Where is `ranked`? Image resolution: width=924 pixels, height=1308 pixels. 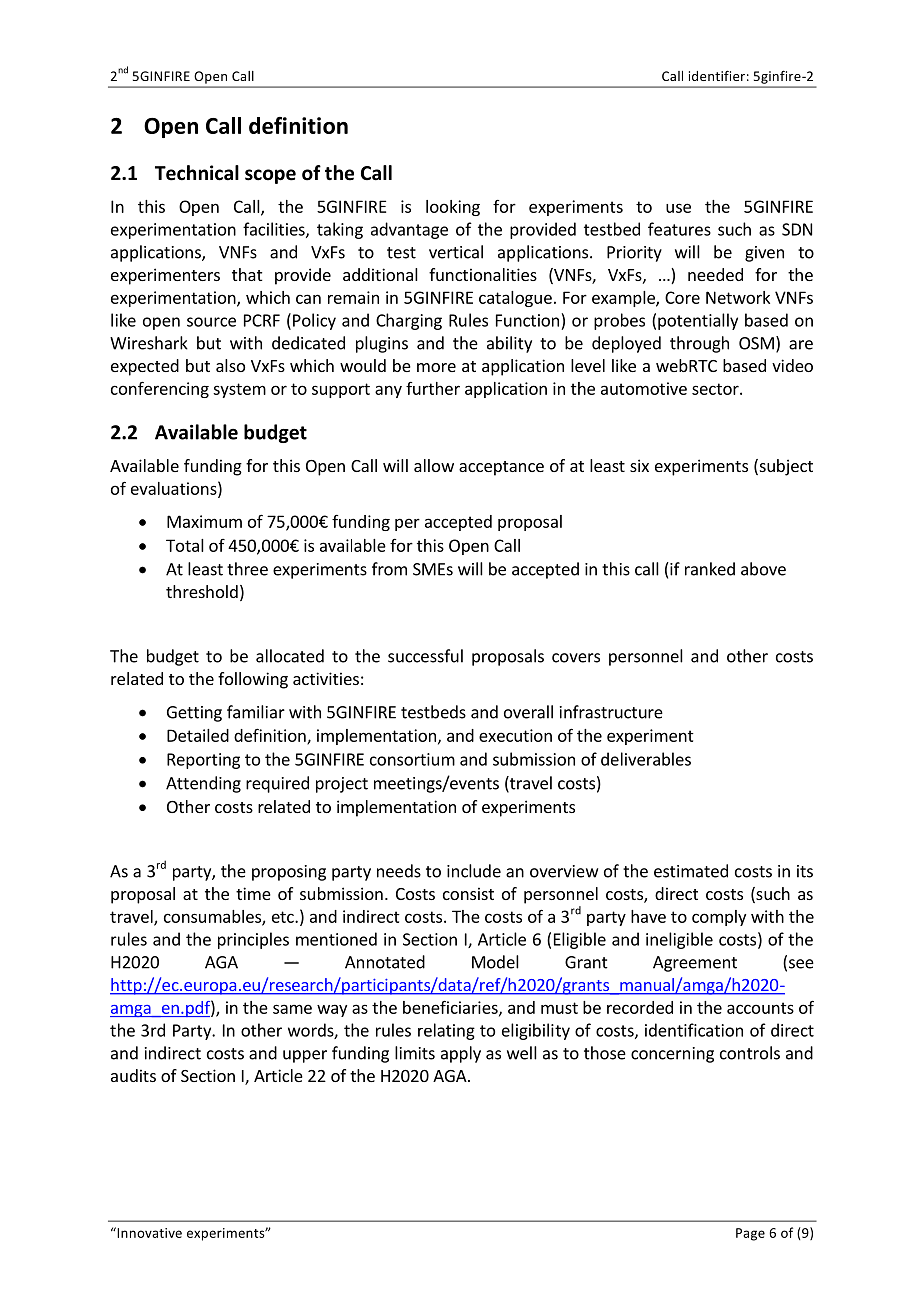
ranked is located at coordinates (710, 569).
